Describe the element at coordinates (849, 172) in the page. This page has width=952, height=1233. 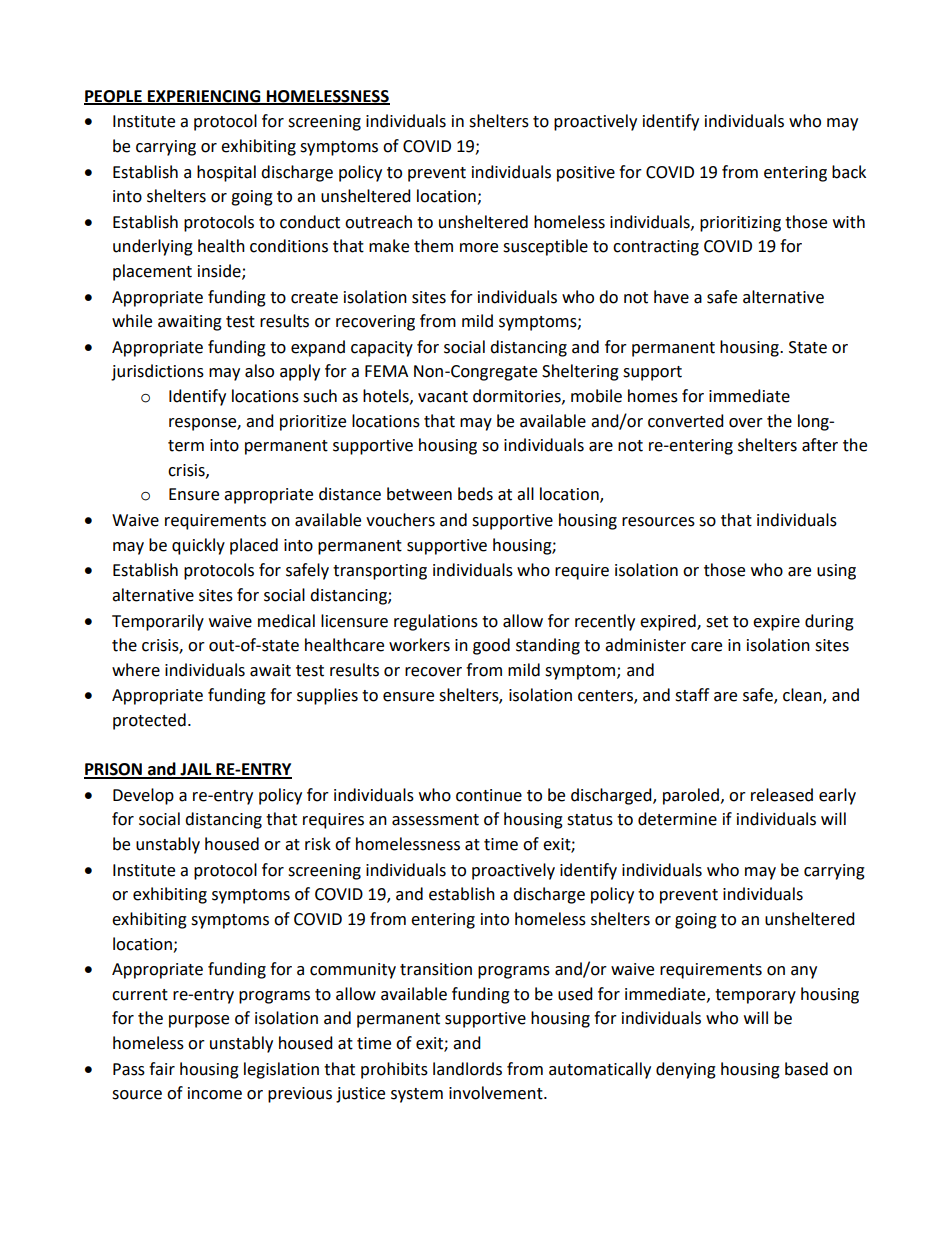
I see `back` at that location.
